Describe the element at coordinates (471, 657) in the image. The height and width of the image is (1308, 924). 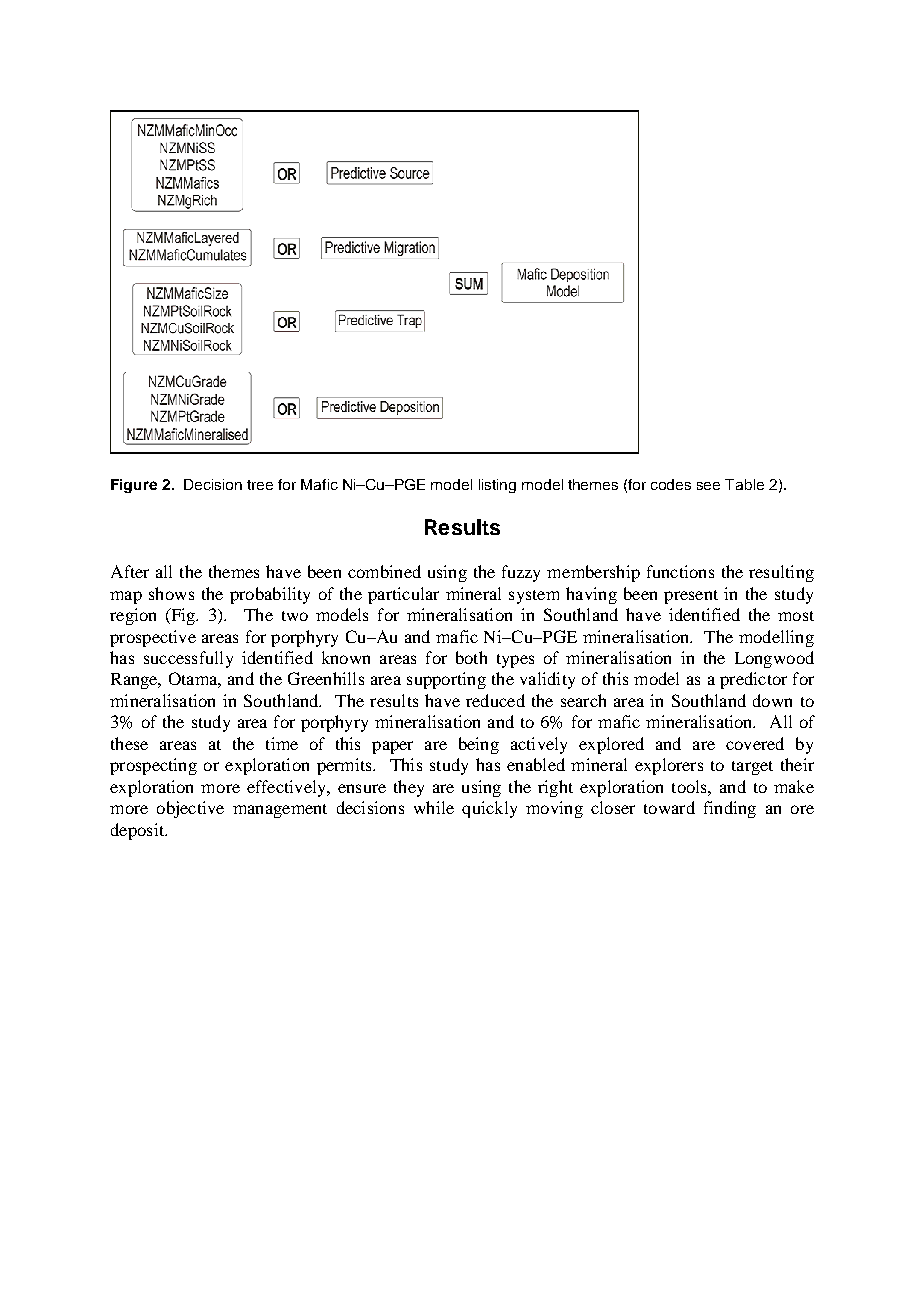
I see `both` at that location.
